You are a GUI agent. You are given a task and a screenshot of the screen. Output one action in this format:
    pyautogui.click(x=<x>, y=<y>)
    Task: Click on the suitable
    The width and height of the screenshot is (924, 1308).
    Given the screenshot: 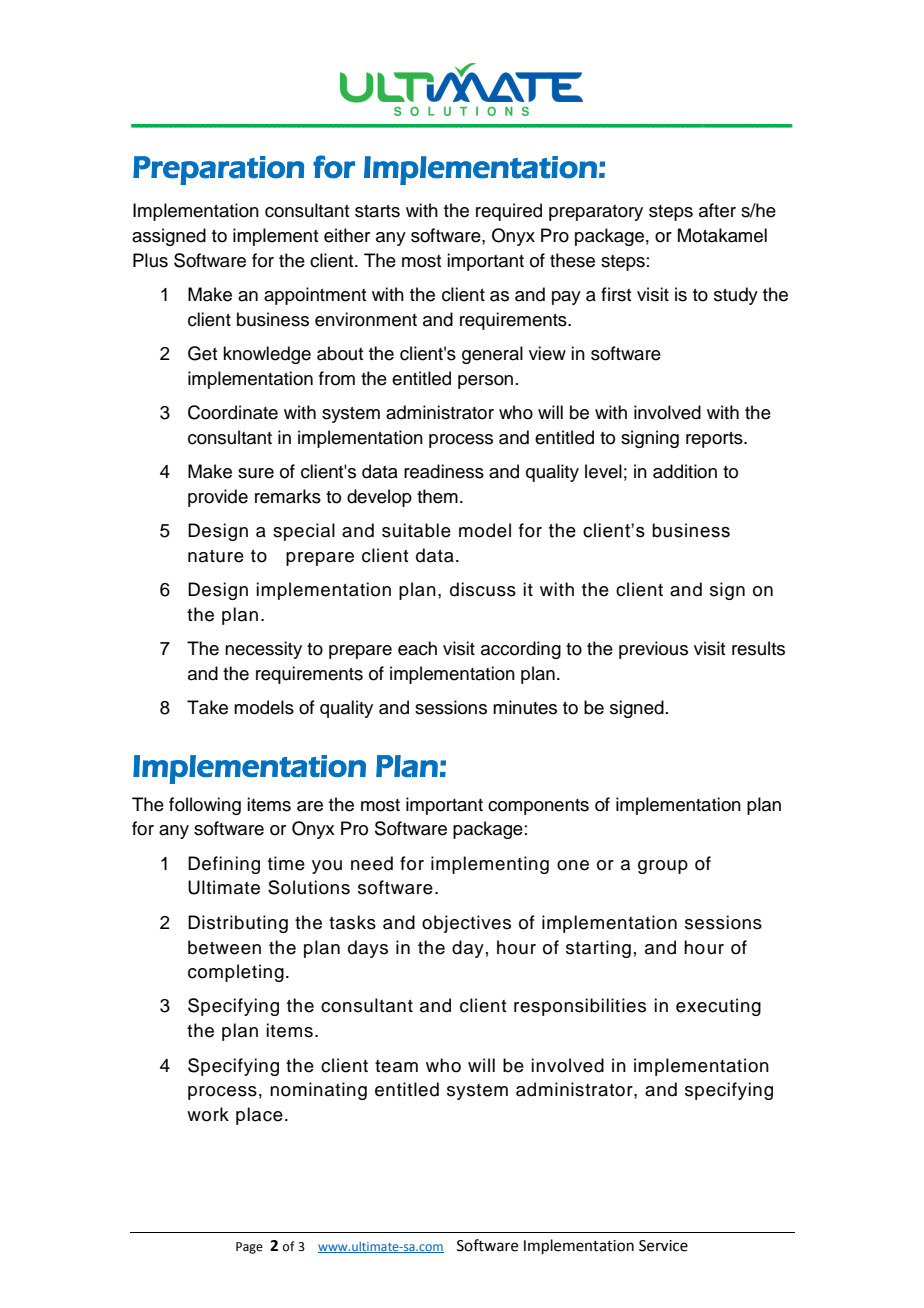 What is the action you would take?
    pyautogui.click(x=416, y=530)
